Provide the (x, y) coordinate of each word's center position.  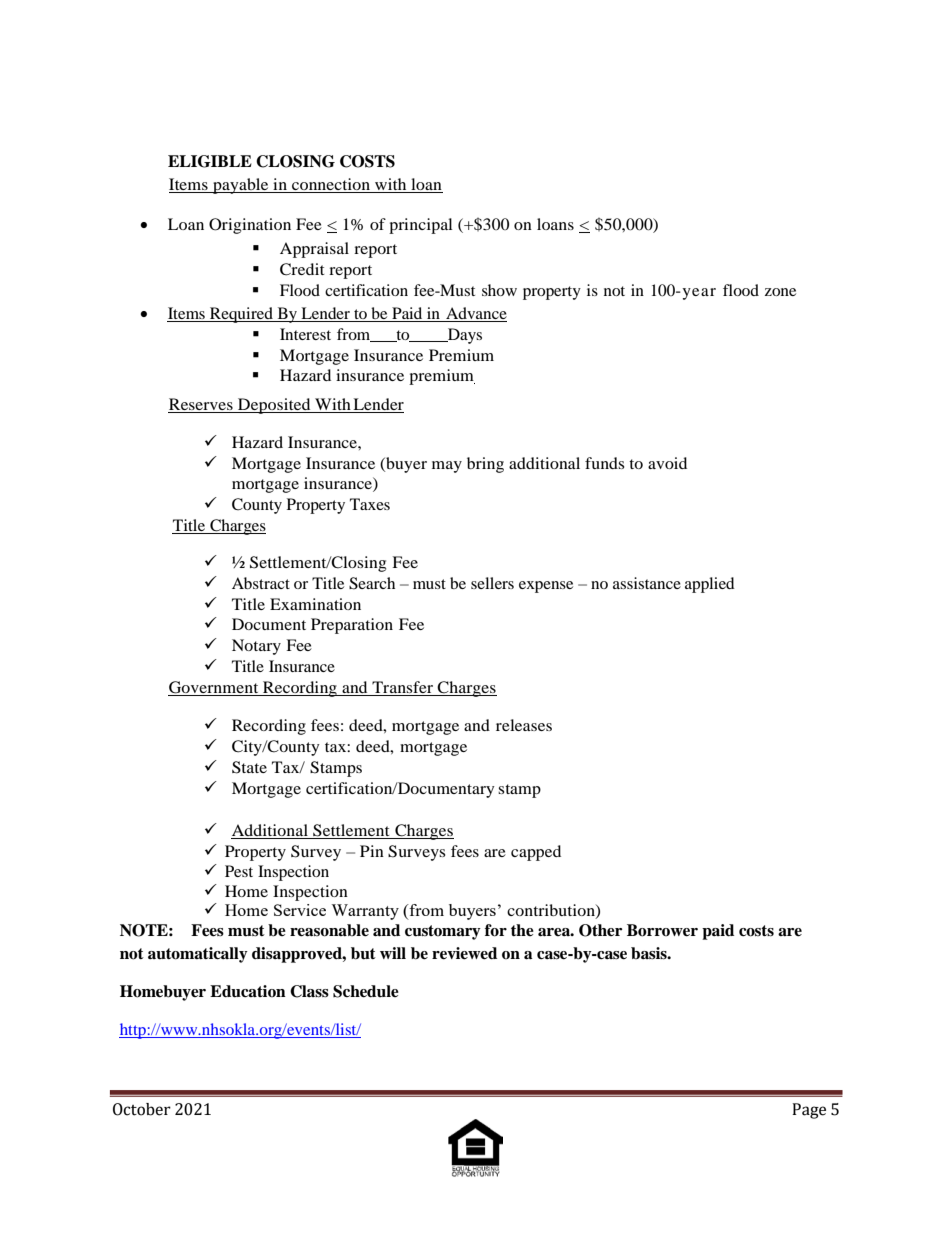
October (142, 1109)
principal (420, 226)
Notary (256, 647)
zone (780, 292)
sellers (492, 583)
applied (710, 585)
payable (241, 186)
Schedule (366, 991)
